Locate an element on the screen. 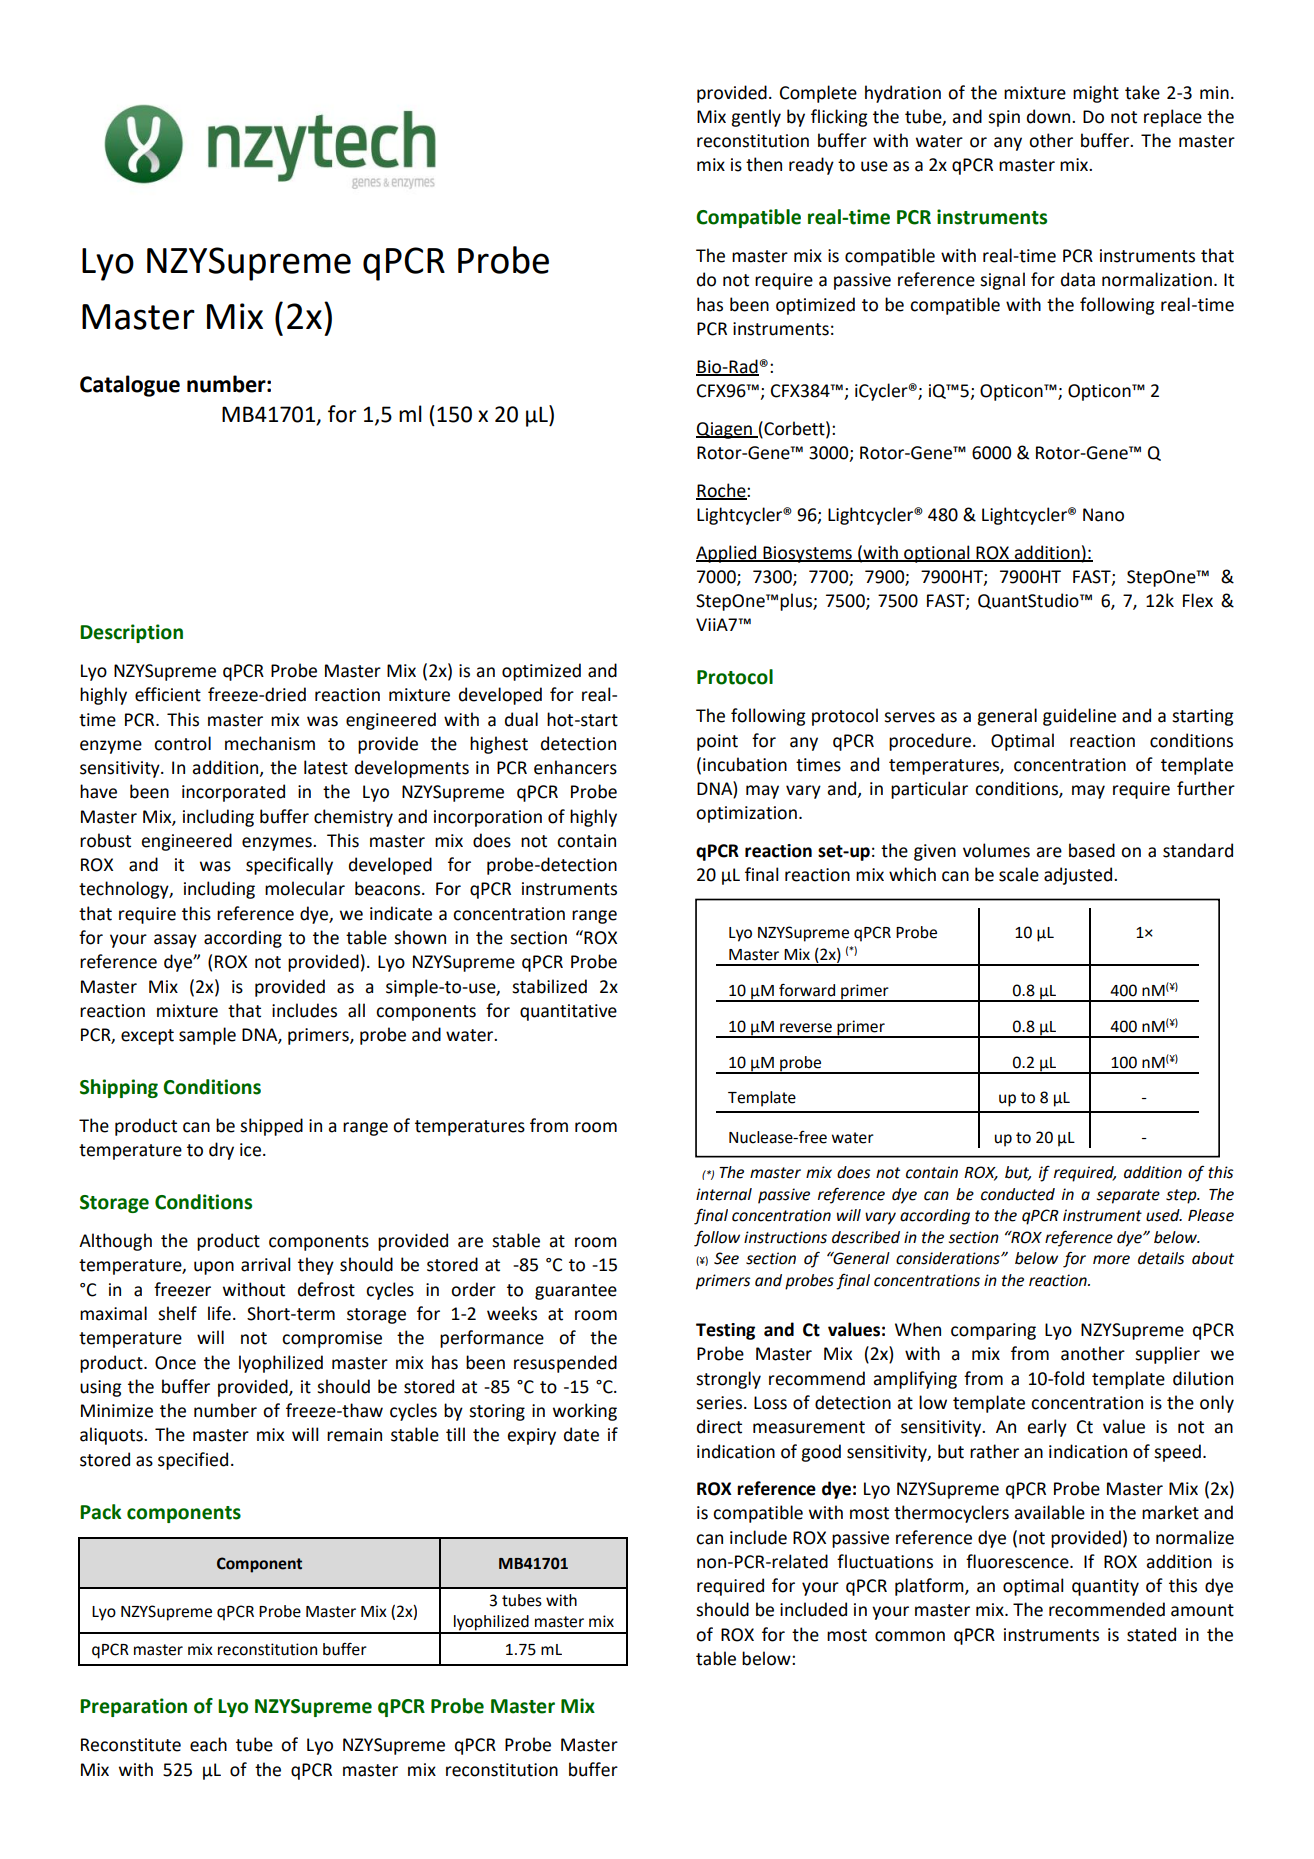 The height and width of the screenshot is (1859, 1314). common is located at coordinates (910, 1636).
